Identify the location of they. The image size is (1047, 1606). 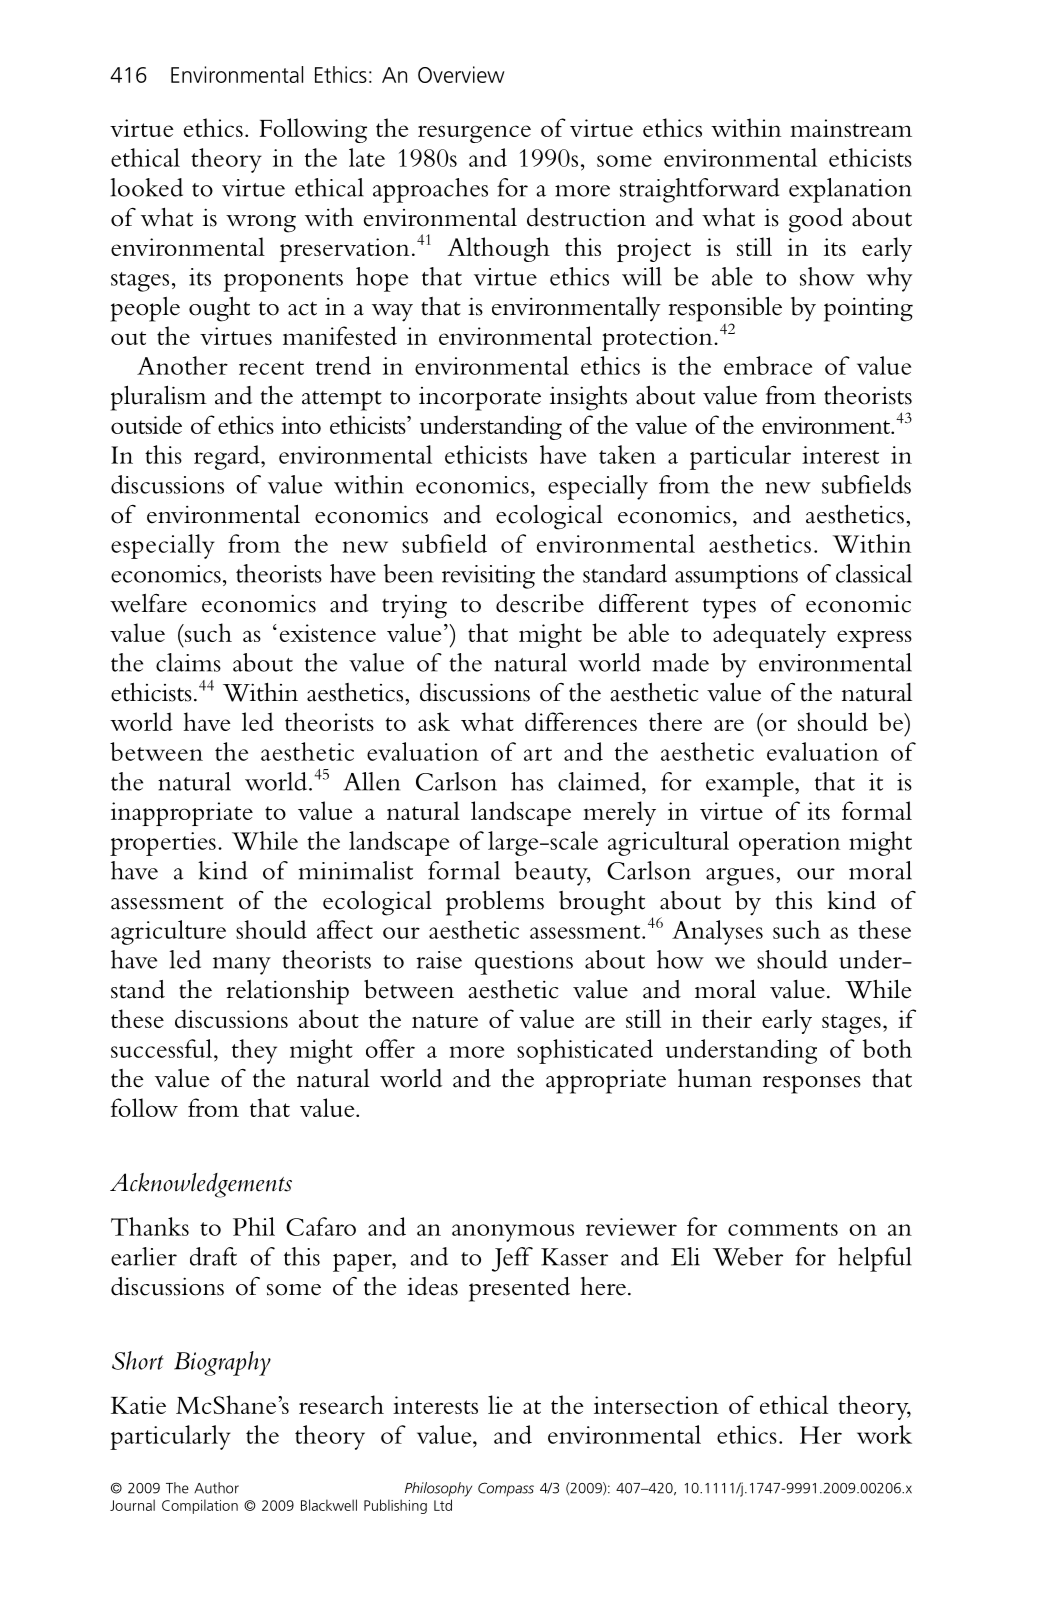
(254, 1051).
